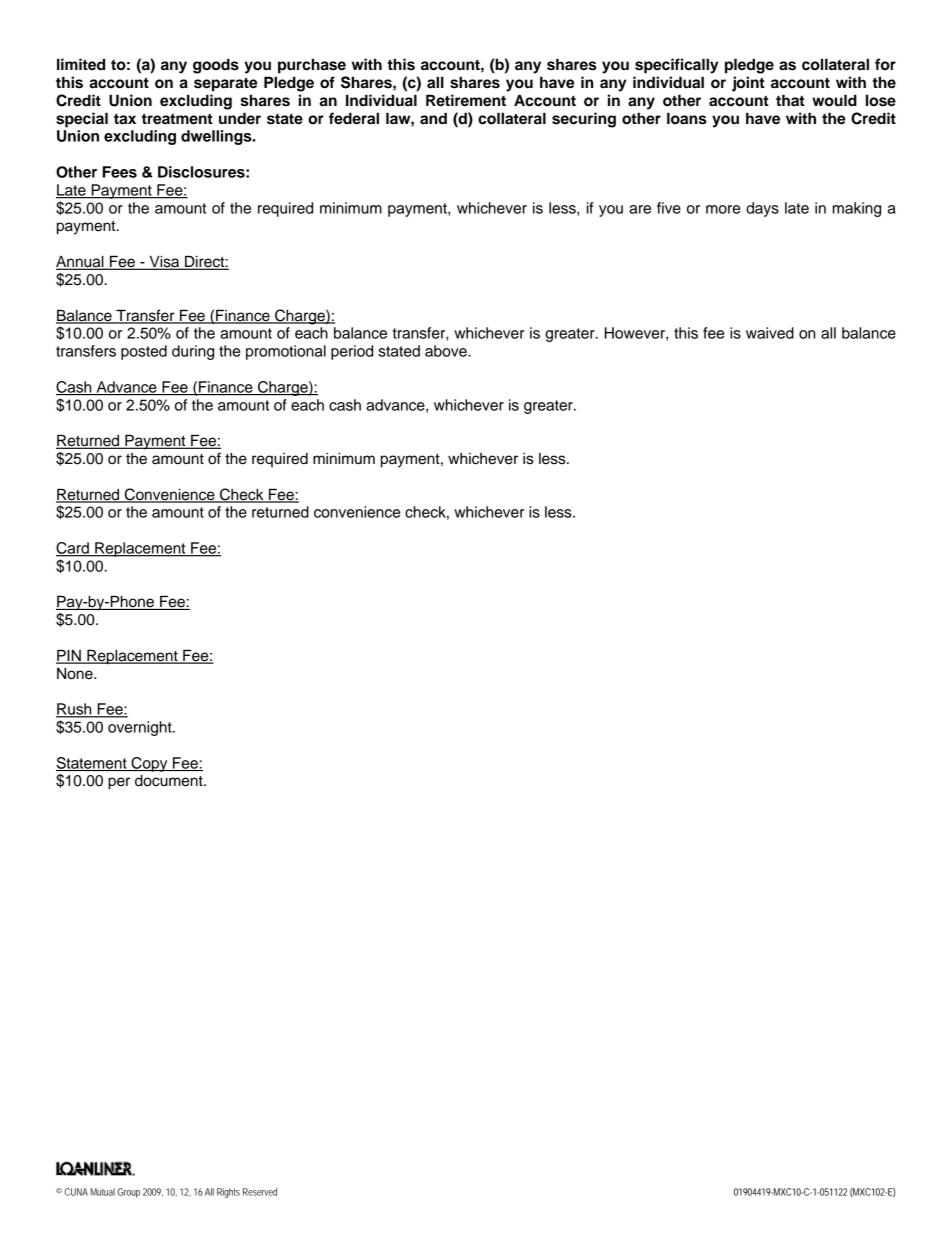 The height and width of the screenshot is (1233, 952). Describe the element at coordinates (260, 1192) in the screenshot. I see `Reserved` at that location.
